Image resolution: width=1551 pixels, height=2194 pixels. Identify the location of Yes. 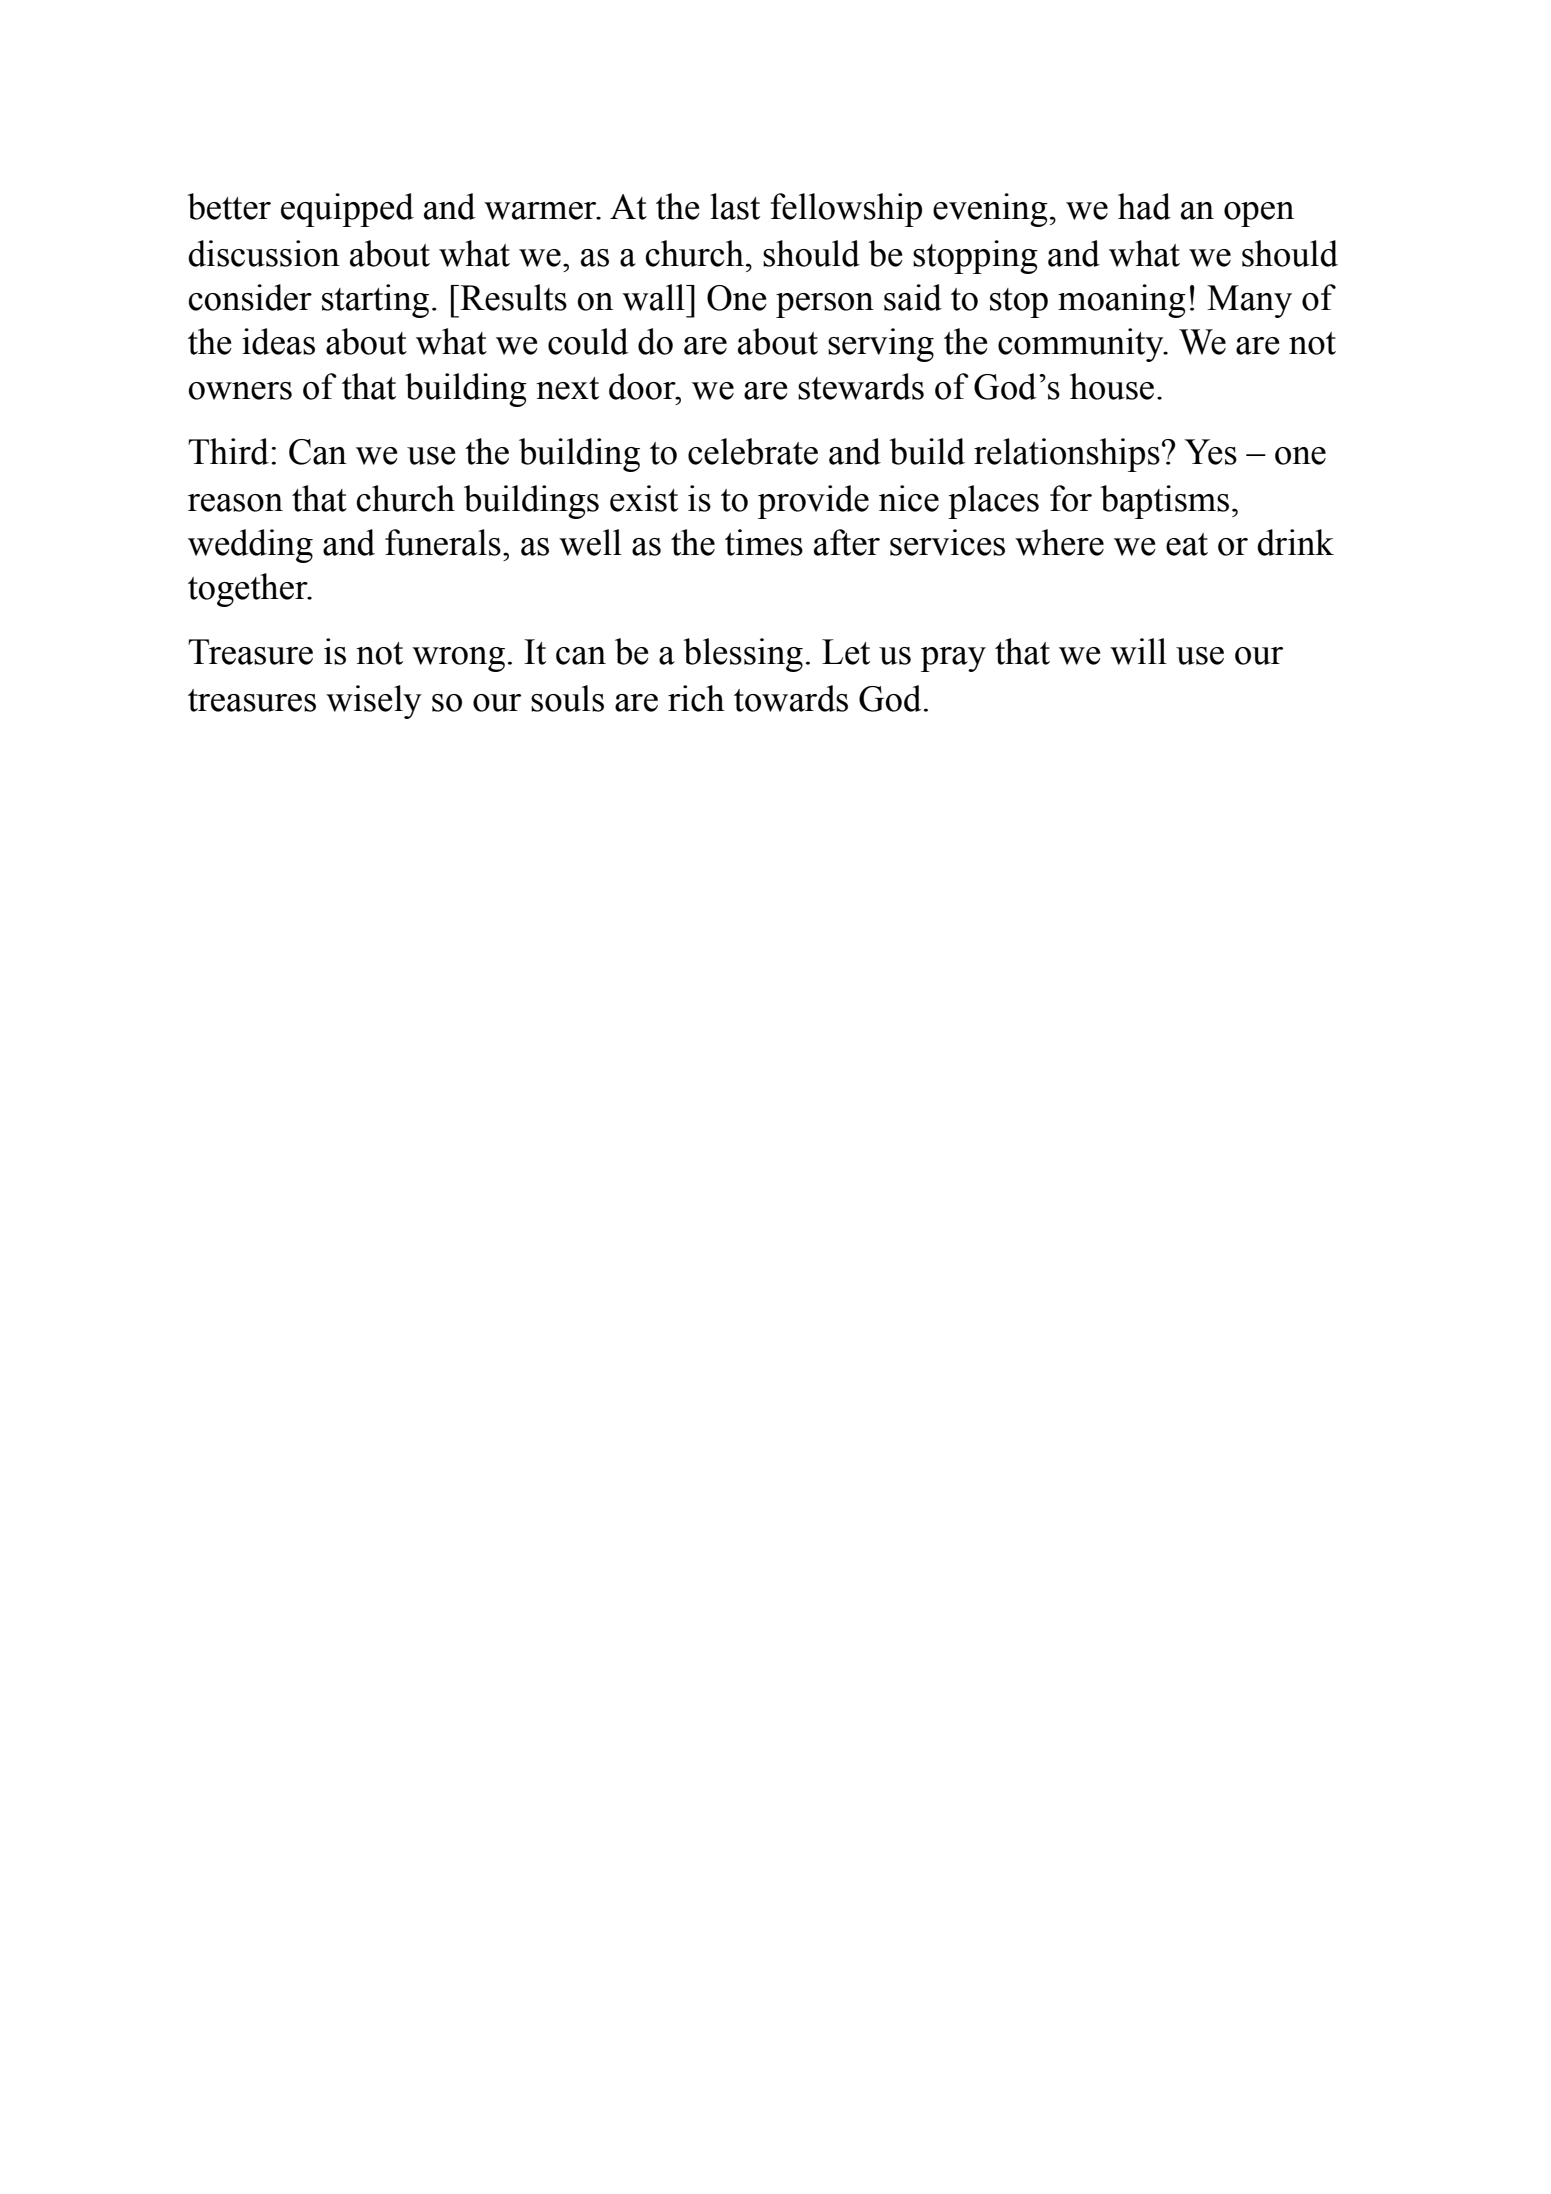
(1210, 452).
